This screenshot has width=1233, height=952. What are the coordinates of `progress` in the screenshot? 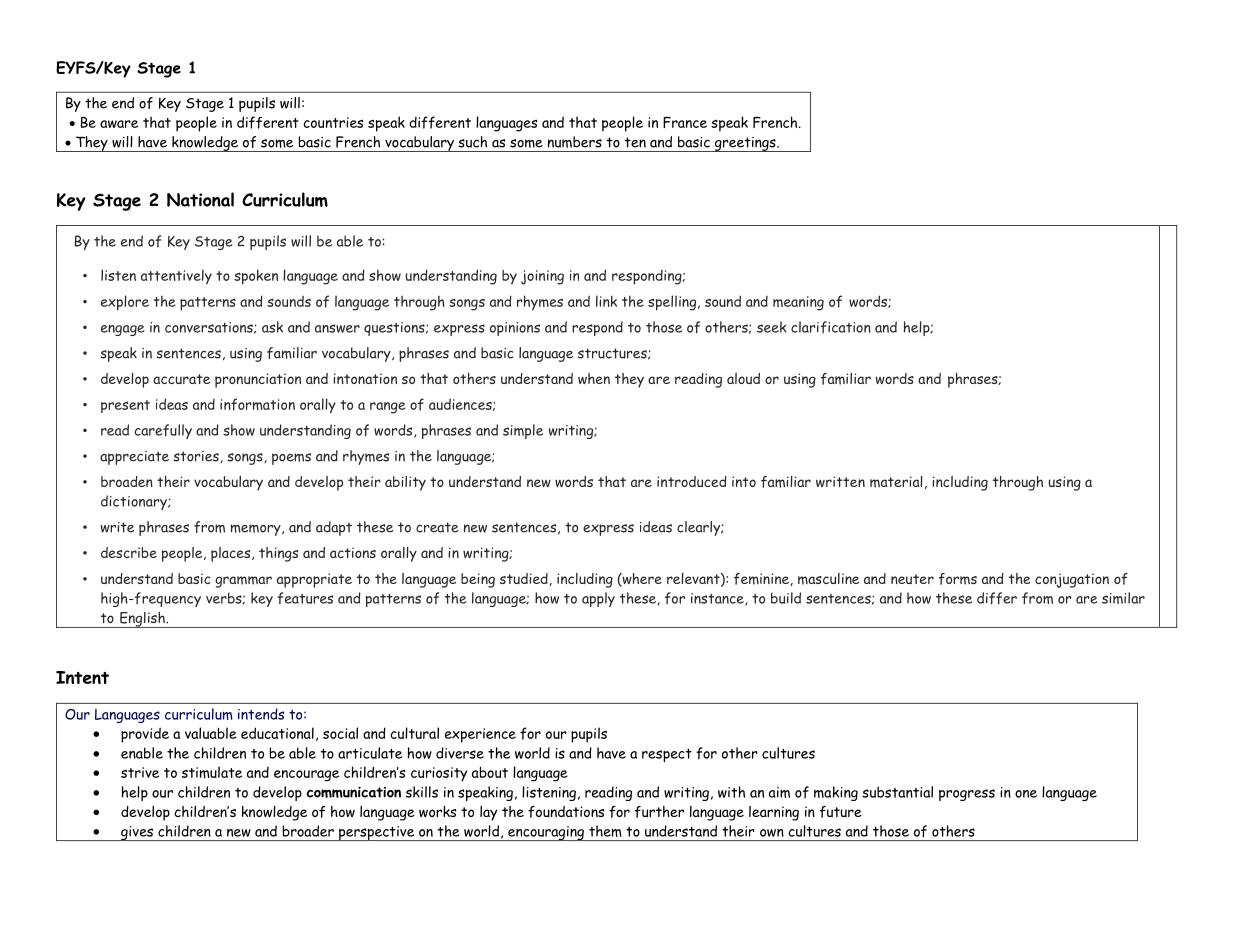 It's located at (967, 795).
